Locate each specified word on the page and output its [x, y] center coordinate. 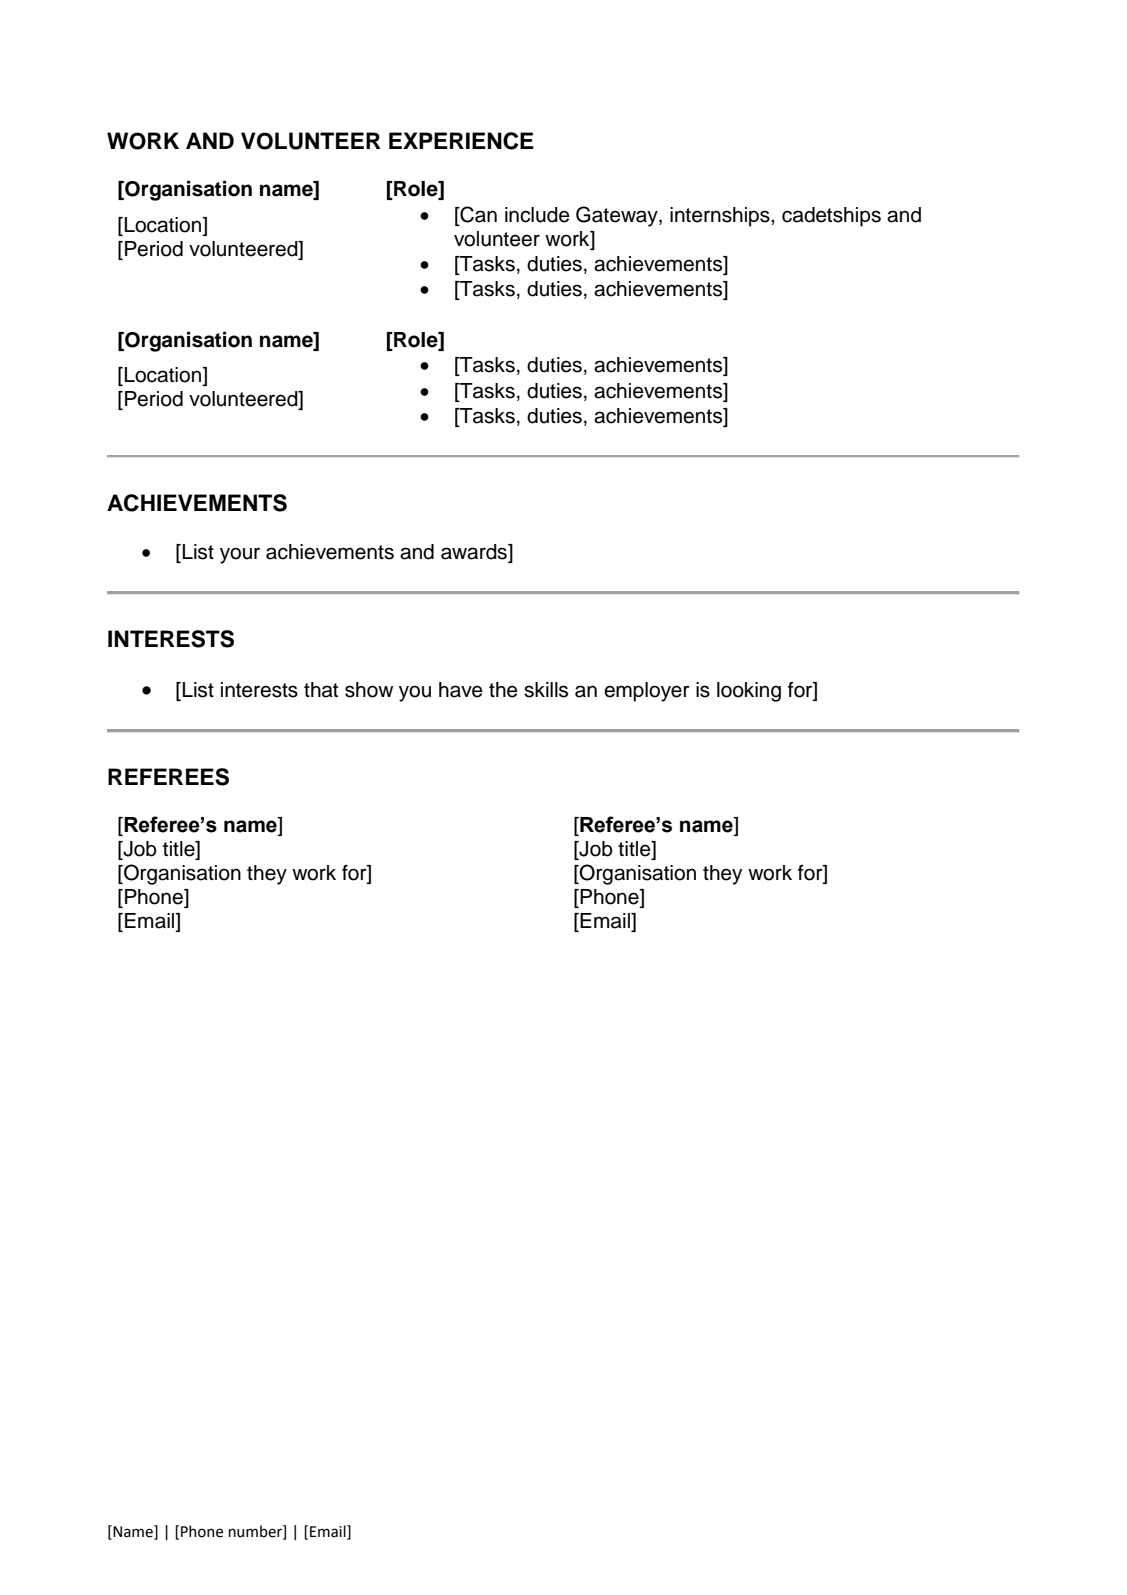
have [461, 690]
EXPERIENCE [461, 141]
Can [477, 215]
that [321, 690]
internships [721, 217]
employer [647, 692]
